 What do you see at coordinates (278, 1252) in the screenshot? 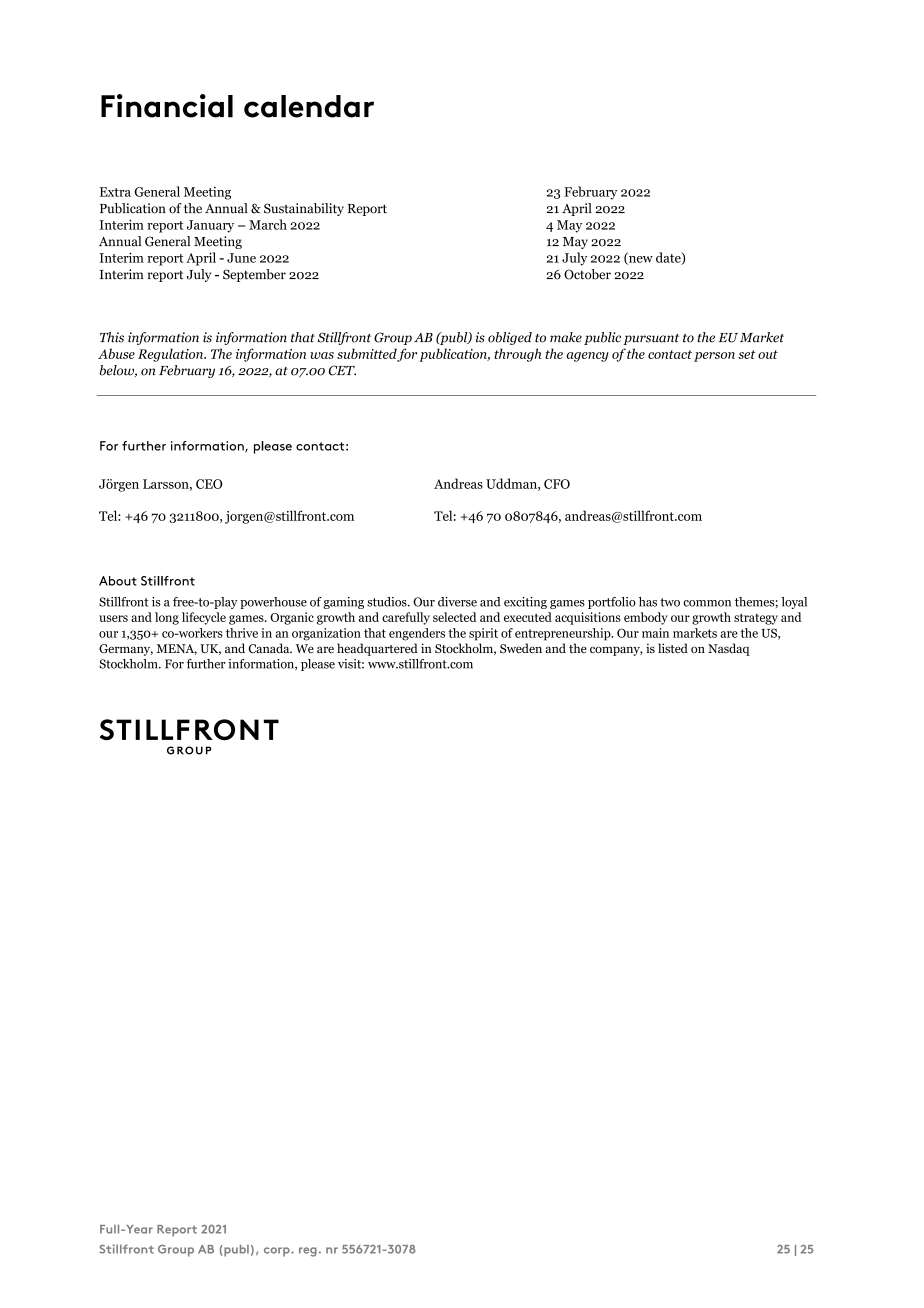
I see `corp` at bounding box center [278, 1252].
